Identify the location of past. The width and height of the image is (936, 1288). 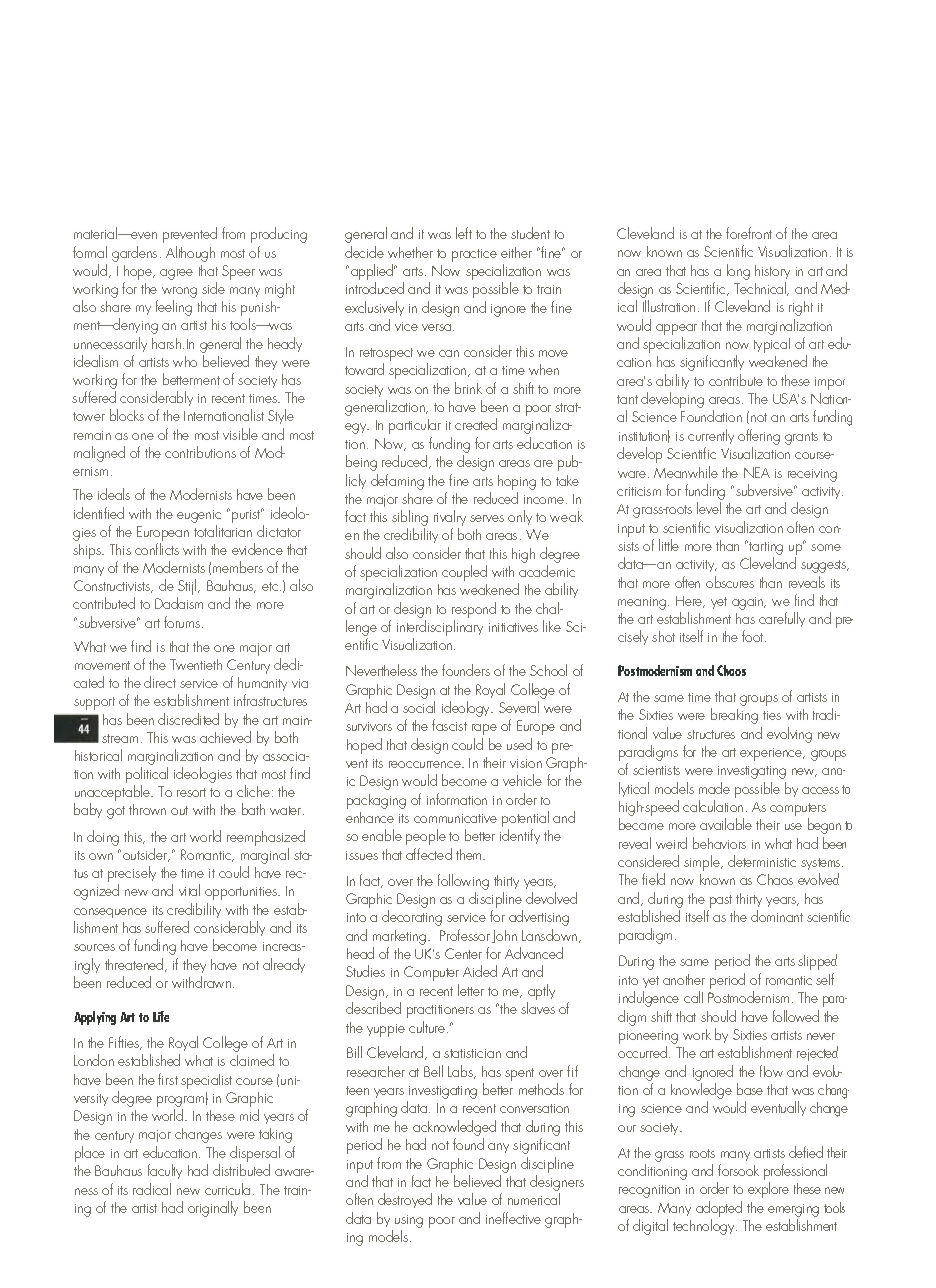
(721, 901).
